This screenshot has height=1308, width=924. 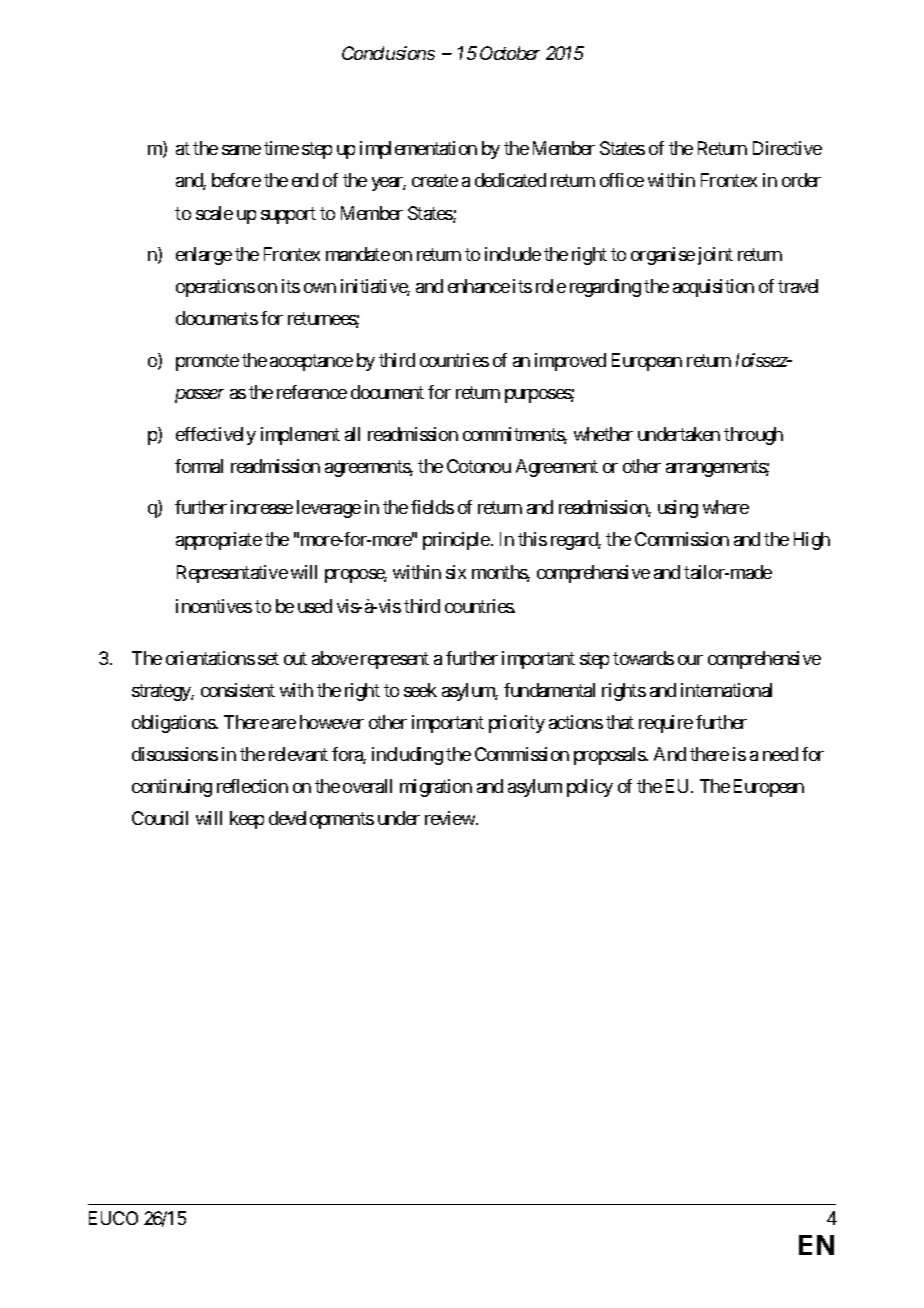 I want to click on October, so click(x=510, y=53).
